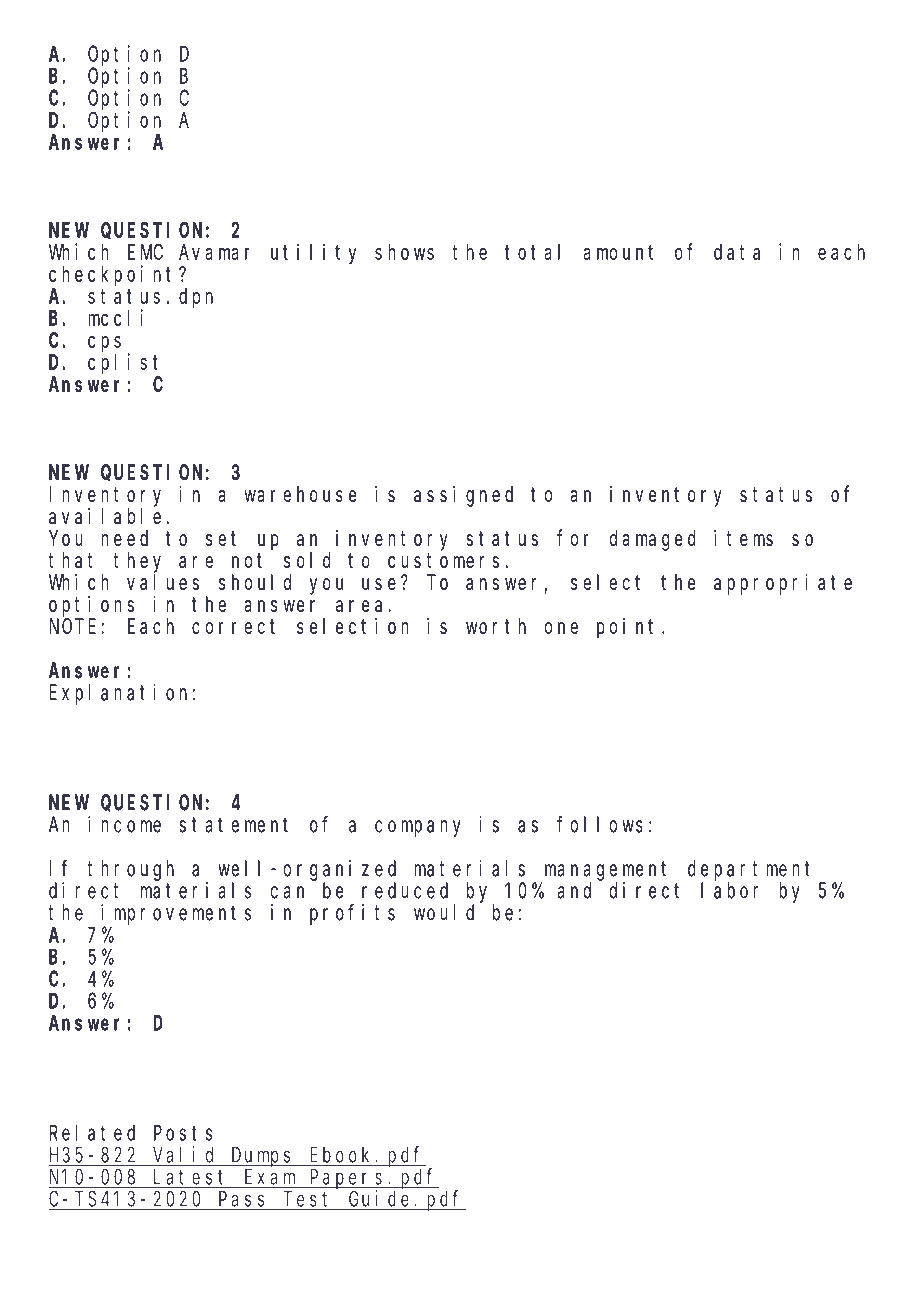 The image size is (924, 1308). I want to click on NOTE, so click(73, 626).
